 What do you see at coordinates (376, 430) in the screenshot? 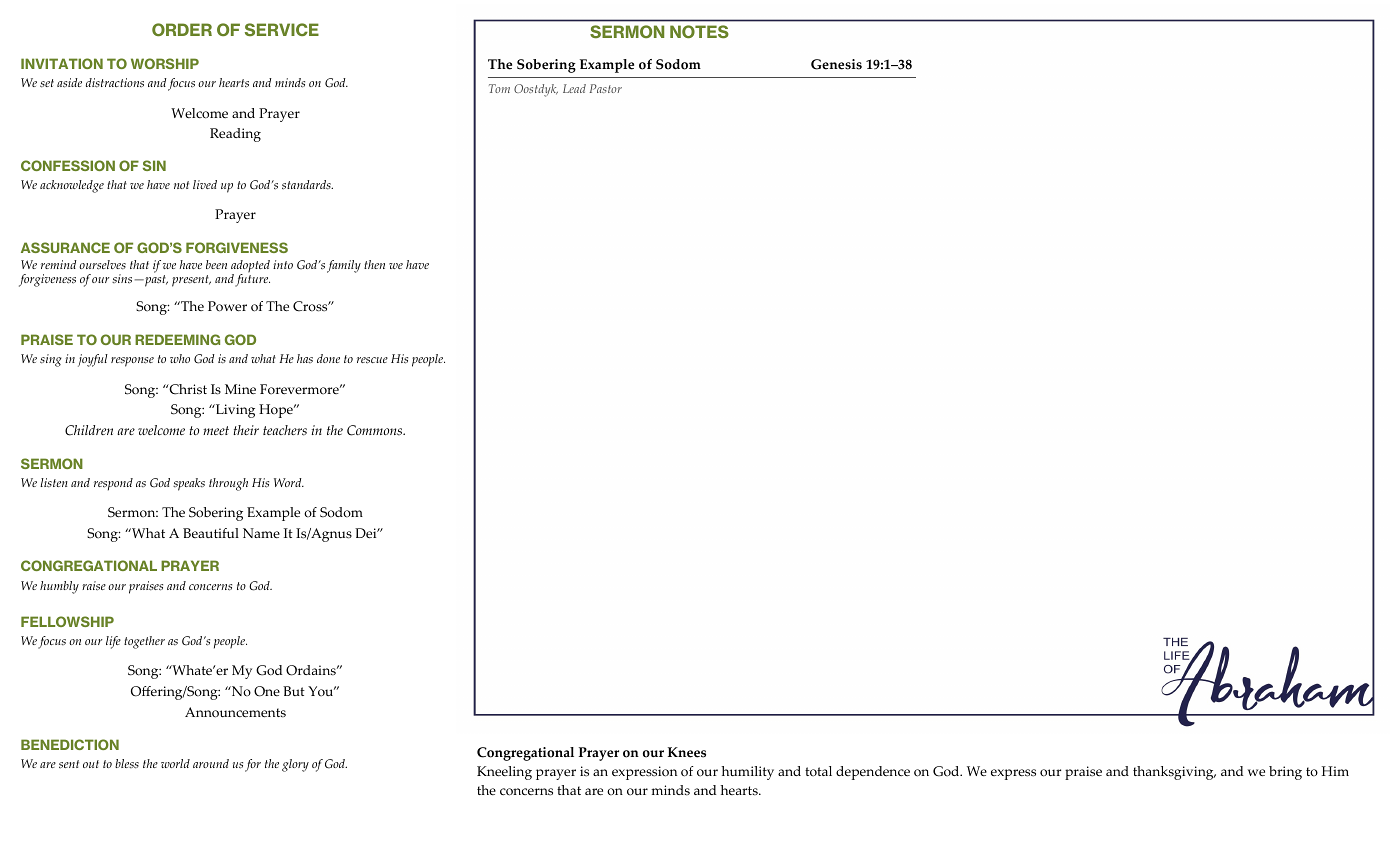
I see `Commons` at bounding box center [376, 430].
